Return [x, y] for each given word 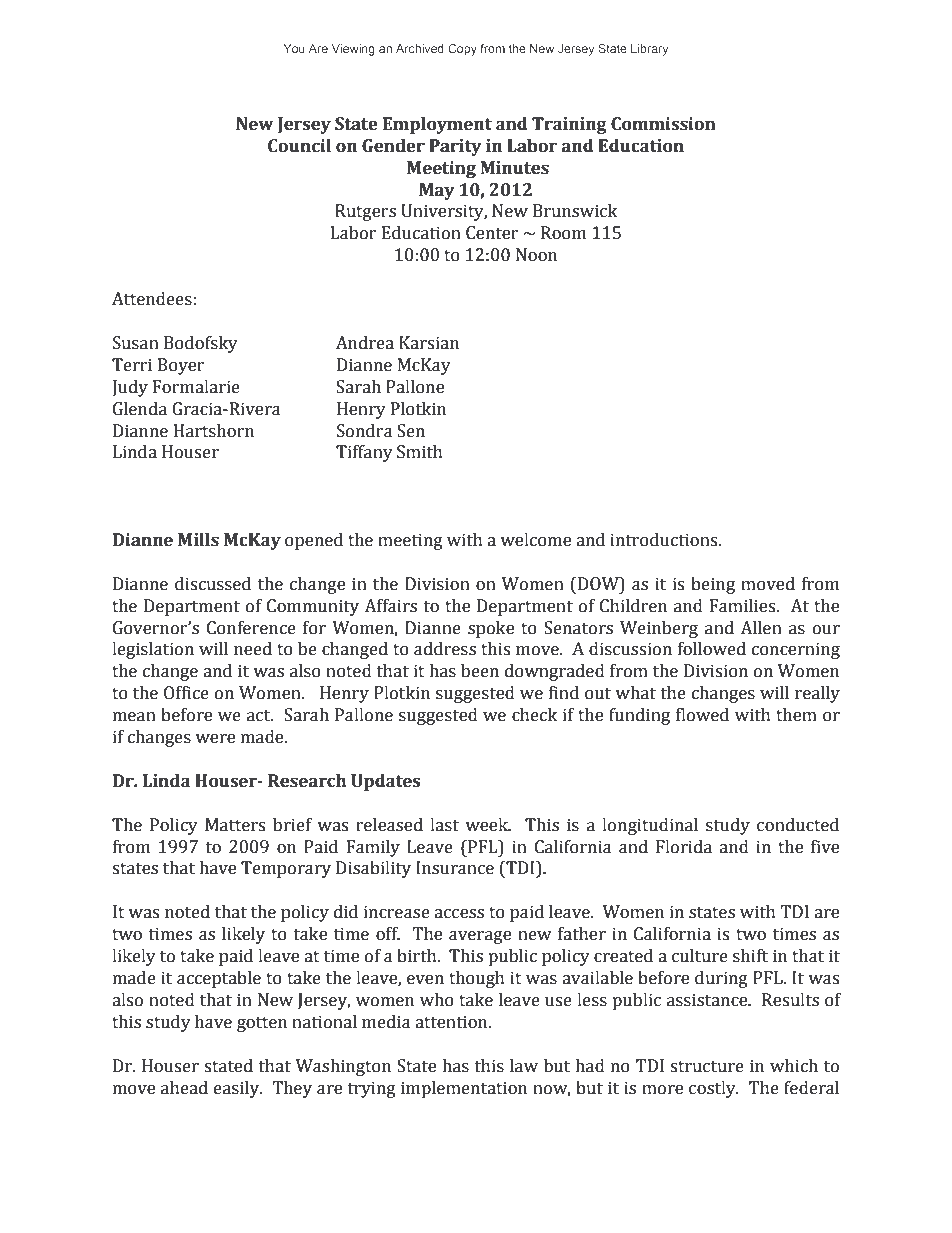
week [487, 825]
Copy [462, 50]
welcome [535, 540]
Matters [235, 825]
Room [563, 233]
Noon [536, 255]
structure [707, 1067]
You [294, 48]
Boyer [181, 366]
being [713, 585]
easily [238, 1089]
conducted [798, 825]
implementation [464, 1089]
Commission [663, 124]
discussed [213, 584]
